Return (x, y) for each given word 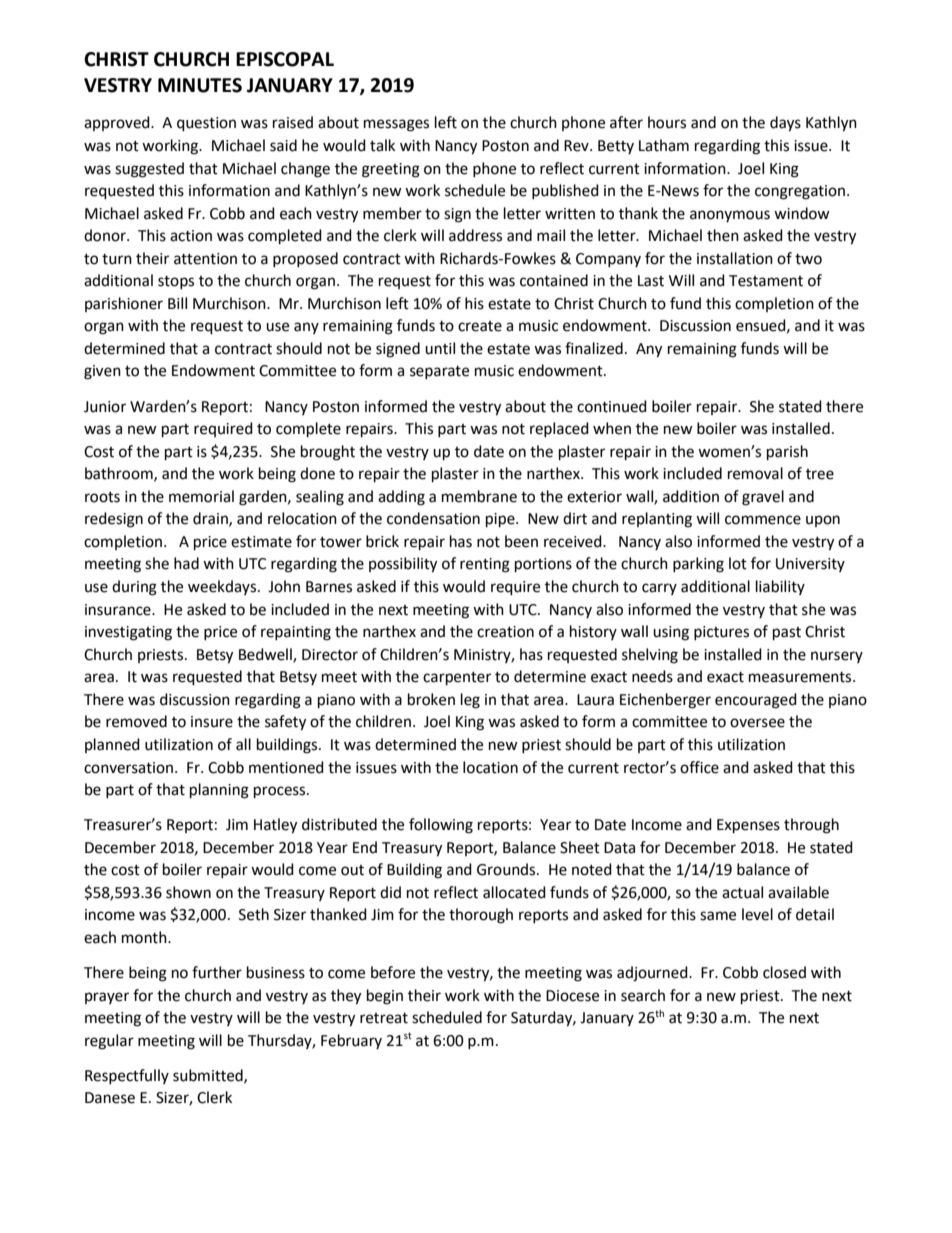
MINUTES (200, 85)
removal (755, 473)
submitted (209, 1076)
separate (439, 372)
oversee (757, 723)
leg (470, 701)
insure (212, 722)
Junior (105, 407)
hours (667, 122)
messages (396, 125)
